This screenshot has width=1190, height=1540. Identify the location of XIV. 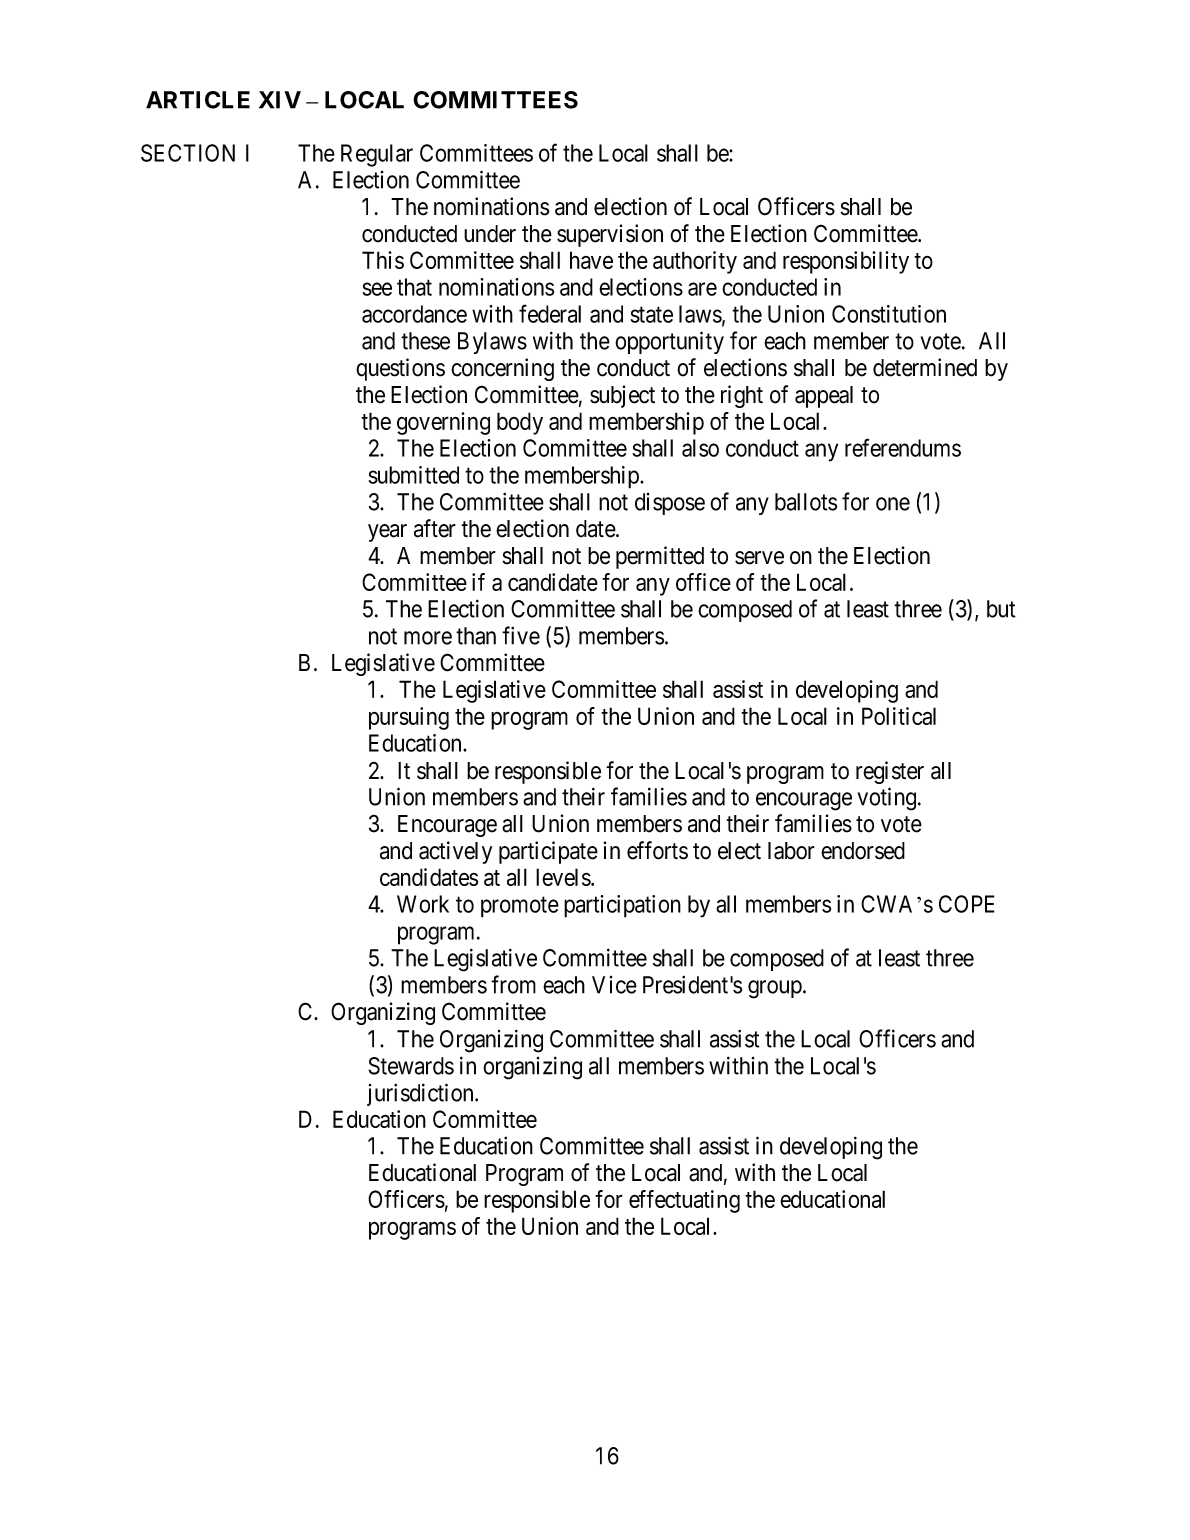
(280, 100).
